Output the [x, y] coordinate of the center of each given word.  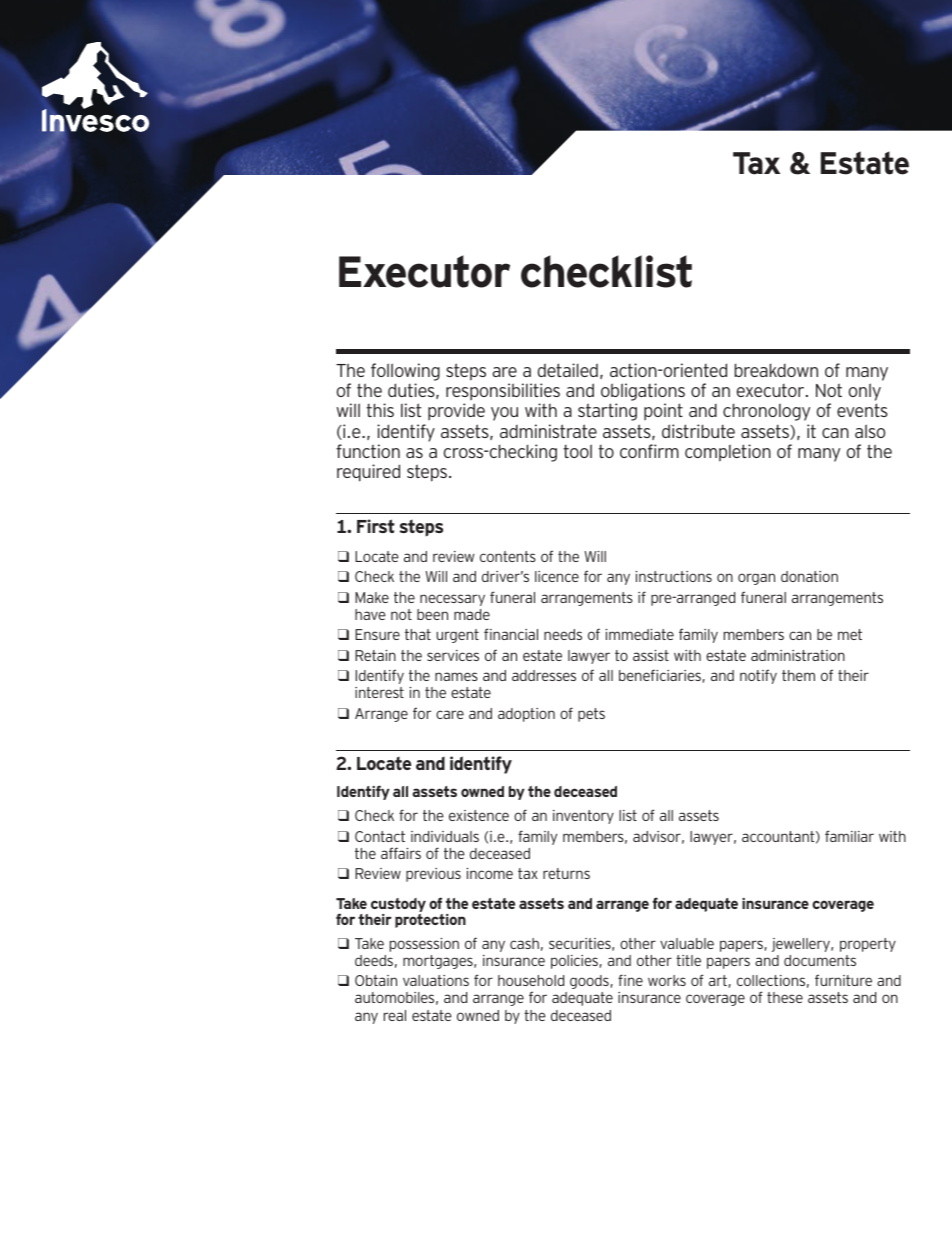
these [785, 997]
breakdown [776, 370]
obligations [643, 393]
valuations [436, 980]
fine [630, 980]
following [405, 372]
